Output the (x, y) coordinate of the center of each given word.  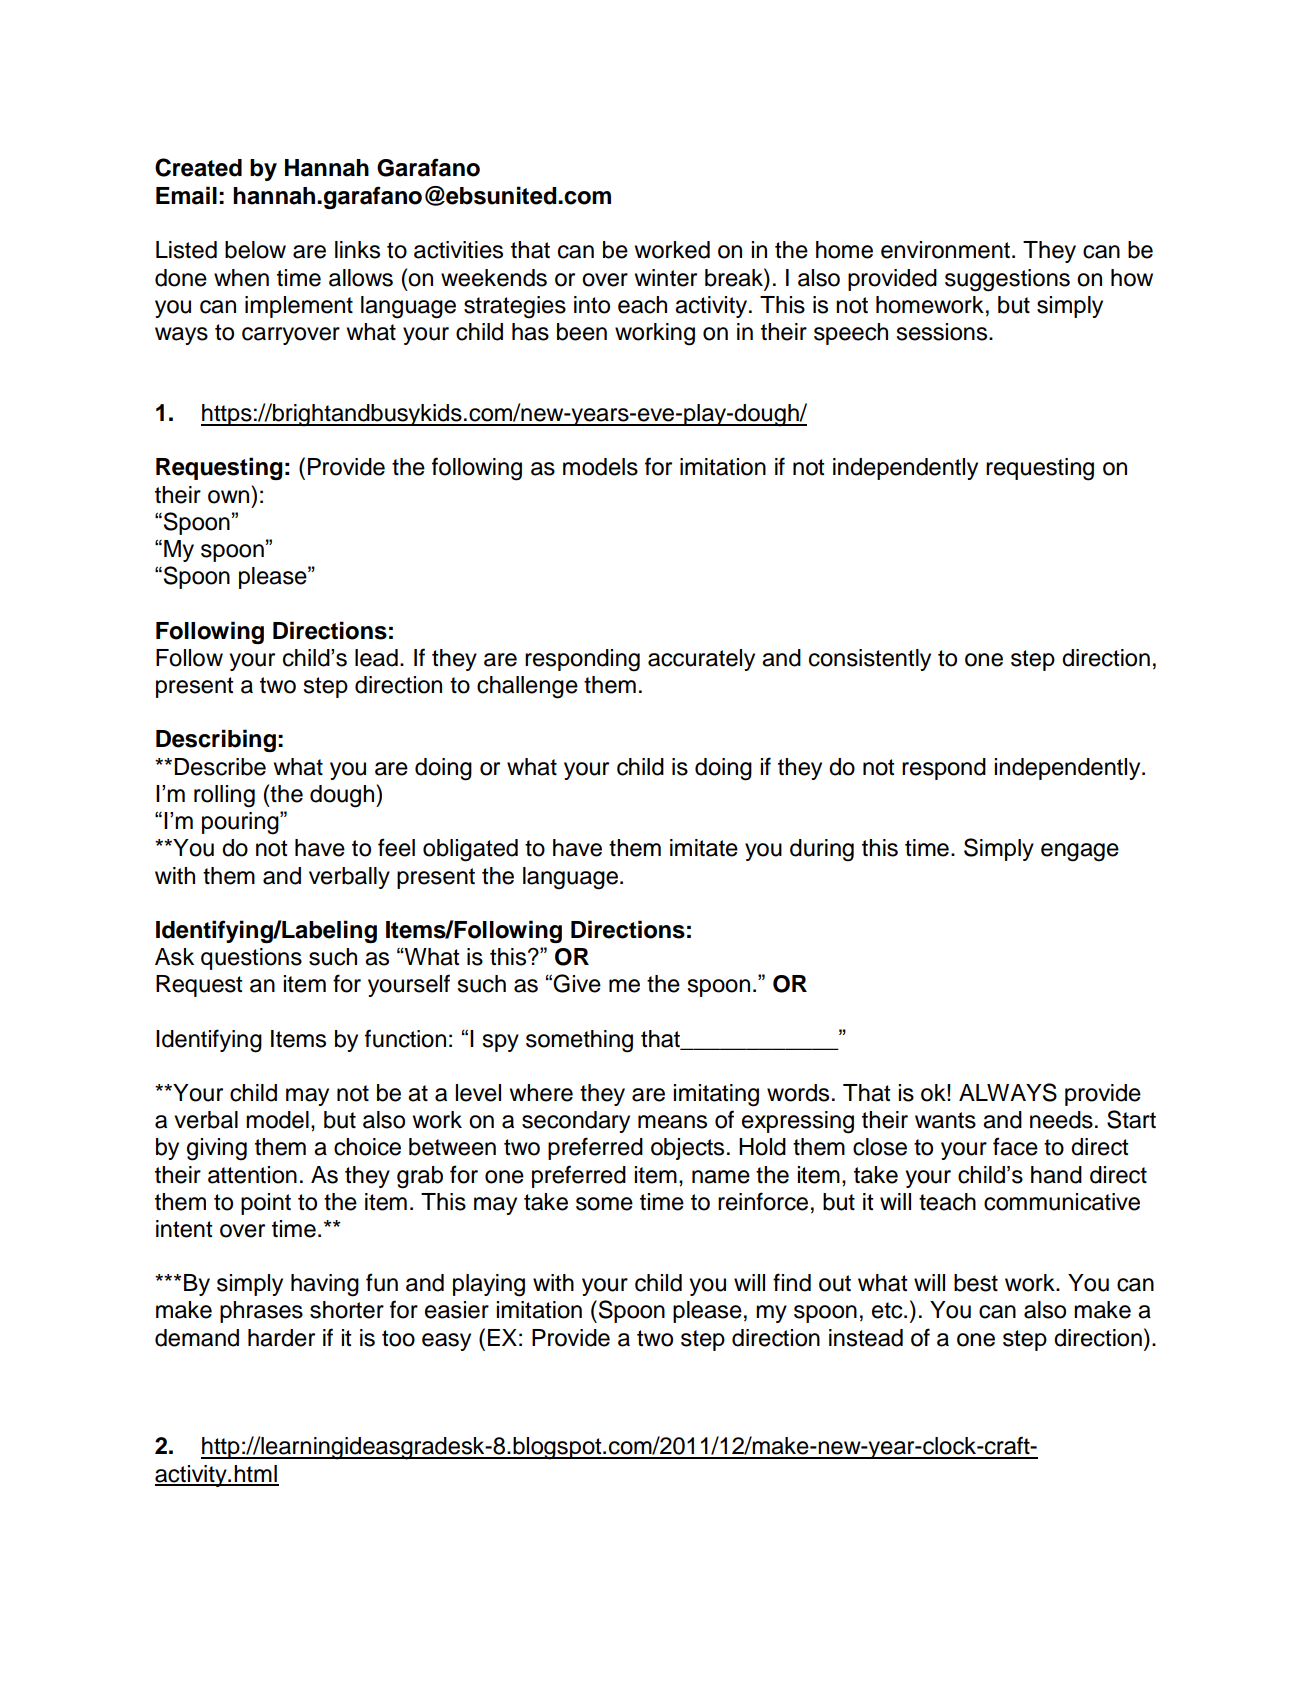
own (228, 497)
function (405, 1038)
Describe (220, 767)
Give (577, 983)
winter (666, 278)
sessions (943, 332)
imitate (704, 848)
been (582, 332)
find (792, 1282)
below (255, 250)
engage (1080, 852)
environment (945, 250)
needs (1061, 1120)
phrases (261, 1312)
